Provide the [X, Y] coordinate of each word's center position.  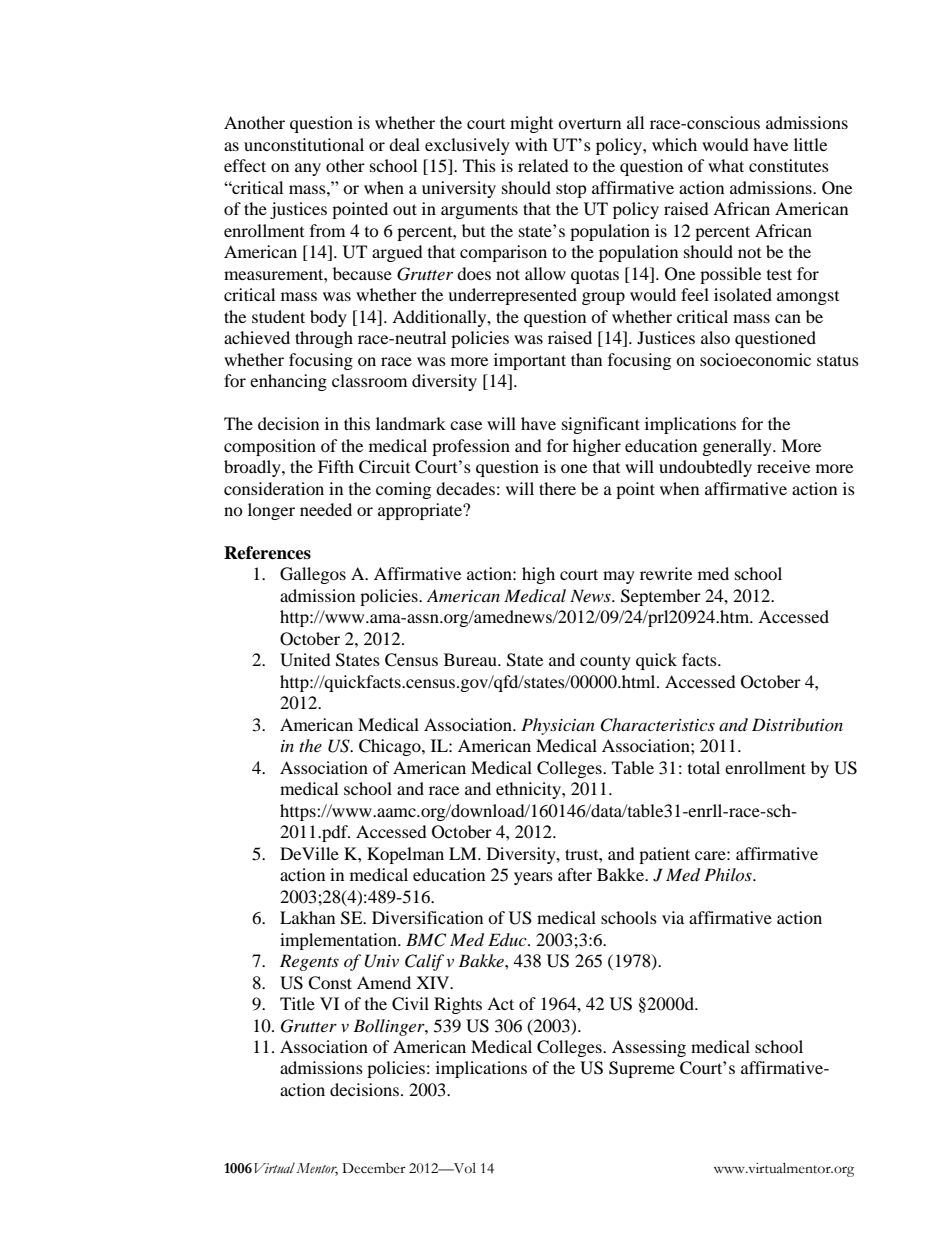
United [305, 660]
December [374, 1168]
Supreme [642, 1069]
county [605, 663]
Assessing [649, 1048]
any [308, 169]
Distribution [797, 724]
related [543, 165]
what [726, 165]
